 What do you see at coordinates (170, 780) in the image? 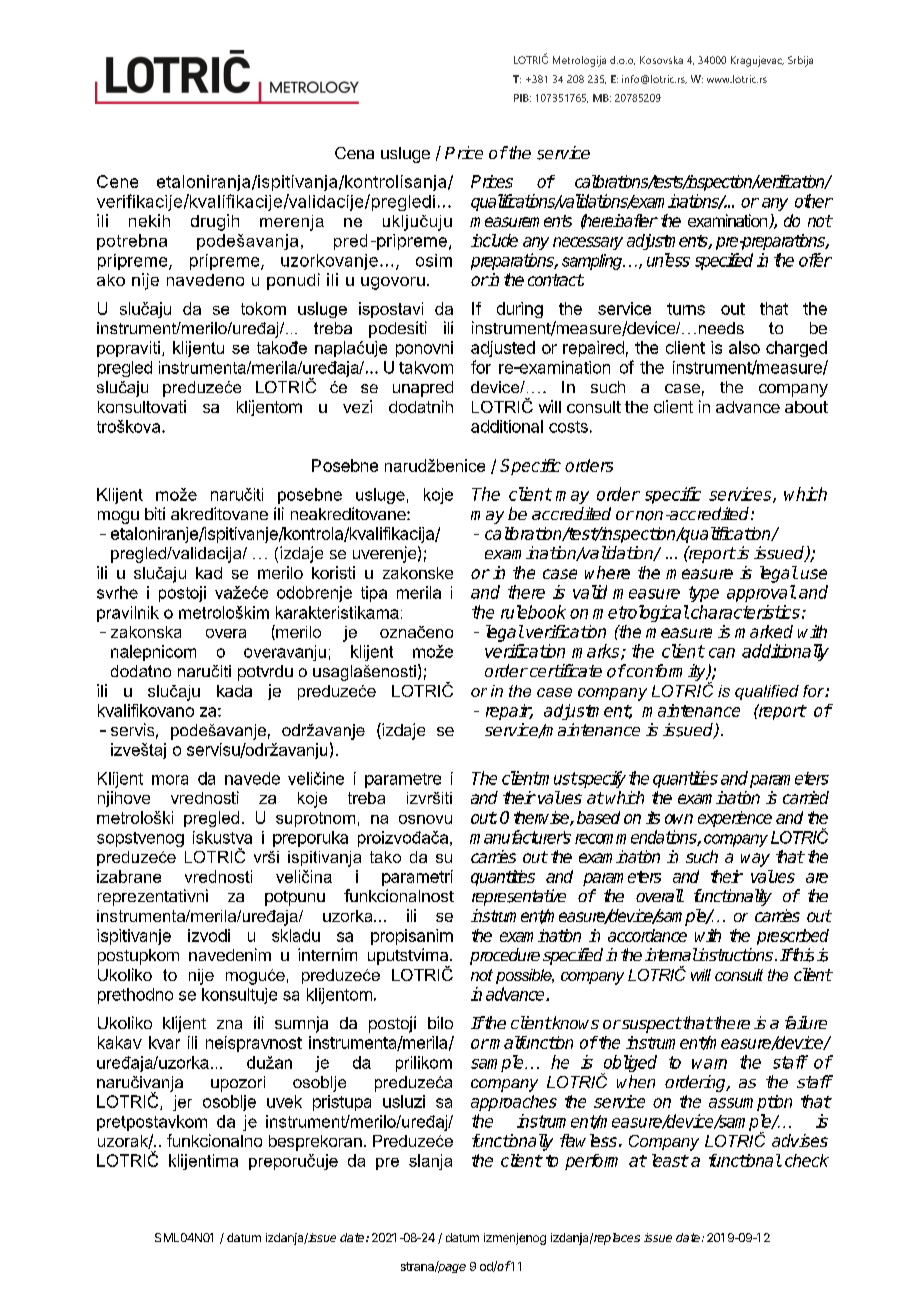
I see `mora` at bounding box center [170, 780].
